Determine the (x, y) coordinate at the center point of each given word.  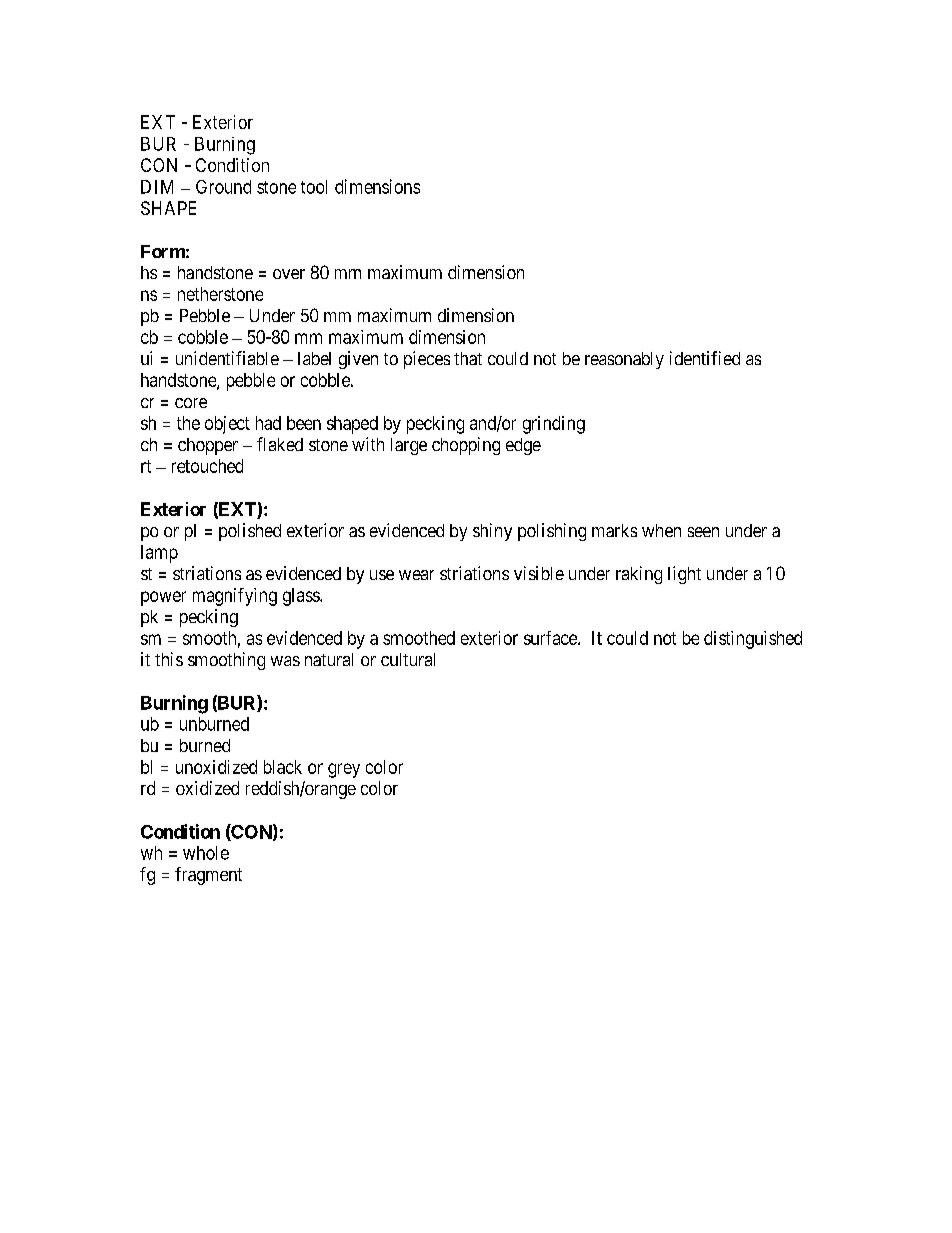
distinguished (753, 640)
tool (314, 187)
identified (705, 358)
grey (344, 770)
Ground (223, 187)
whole (206, 853)
